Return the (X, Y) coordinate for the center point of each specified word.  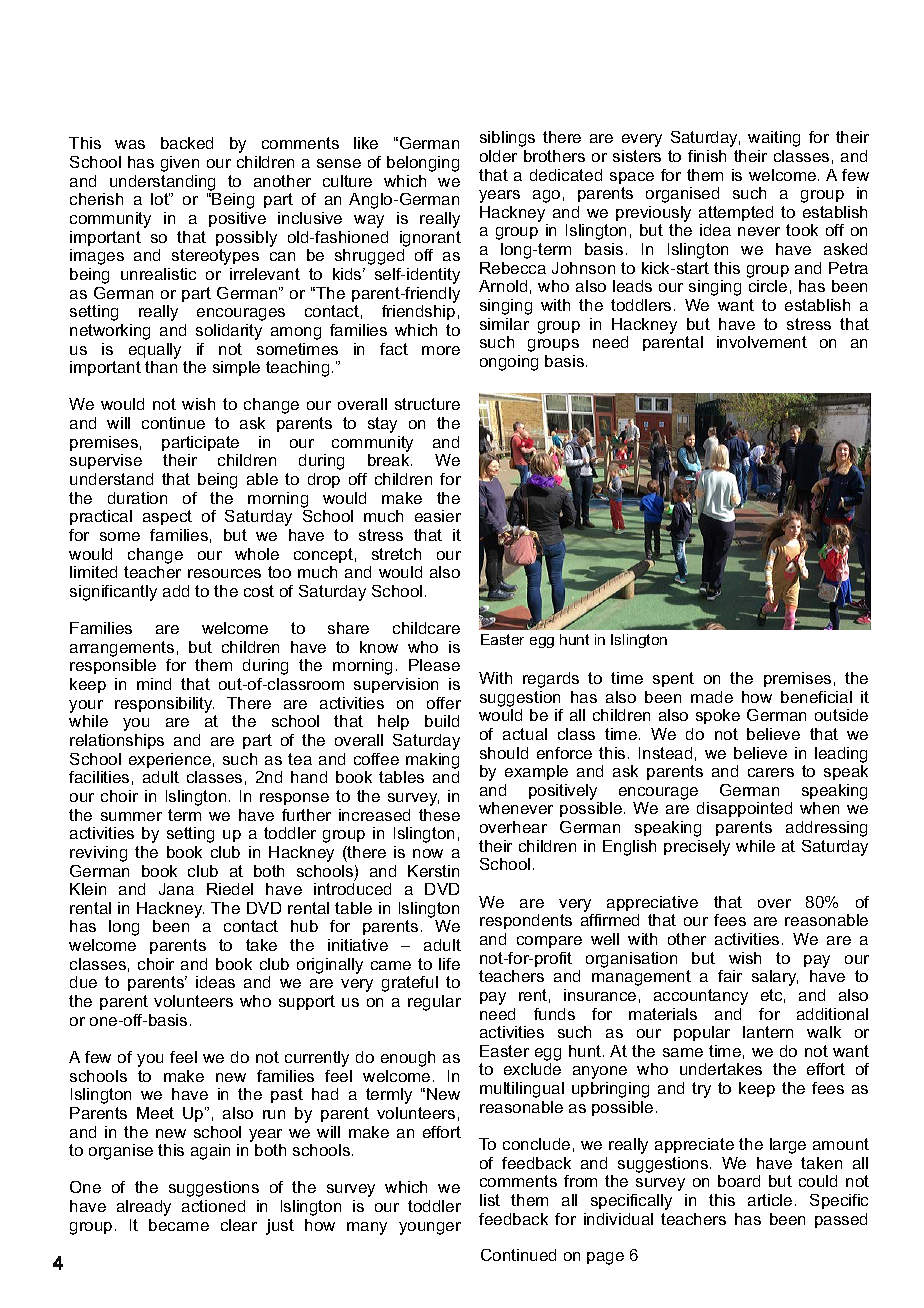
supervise (106, 461)
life (449, 964)
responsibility (164, 705)
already (144, 1208)
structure (427, 404)
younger (430, 1228)
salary (775, 978)
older (498, 156)
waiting (774, 139)
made (712, 697)
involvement (762, 342)
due (83, 982)
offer (444, 703)
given (180, 164)
